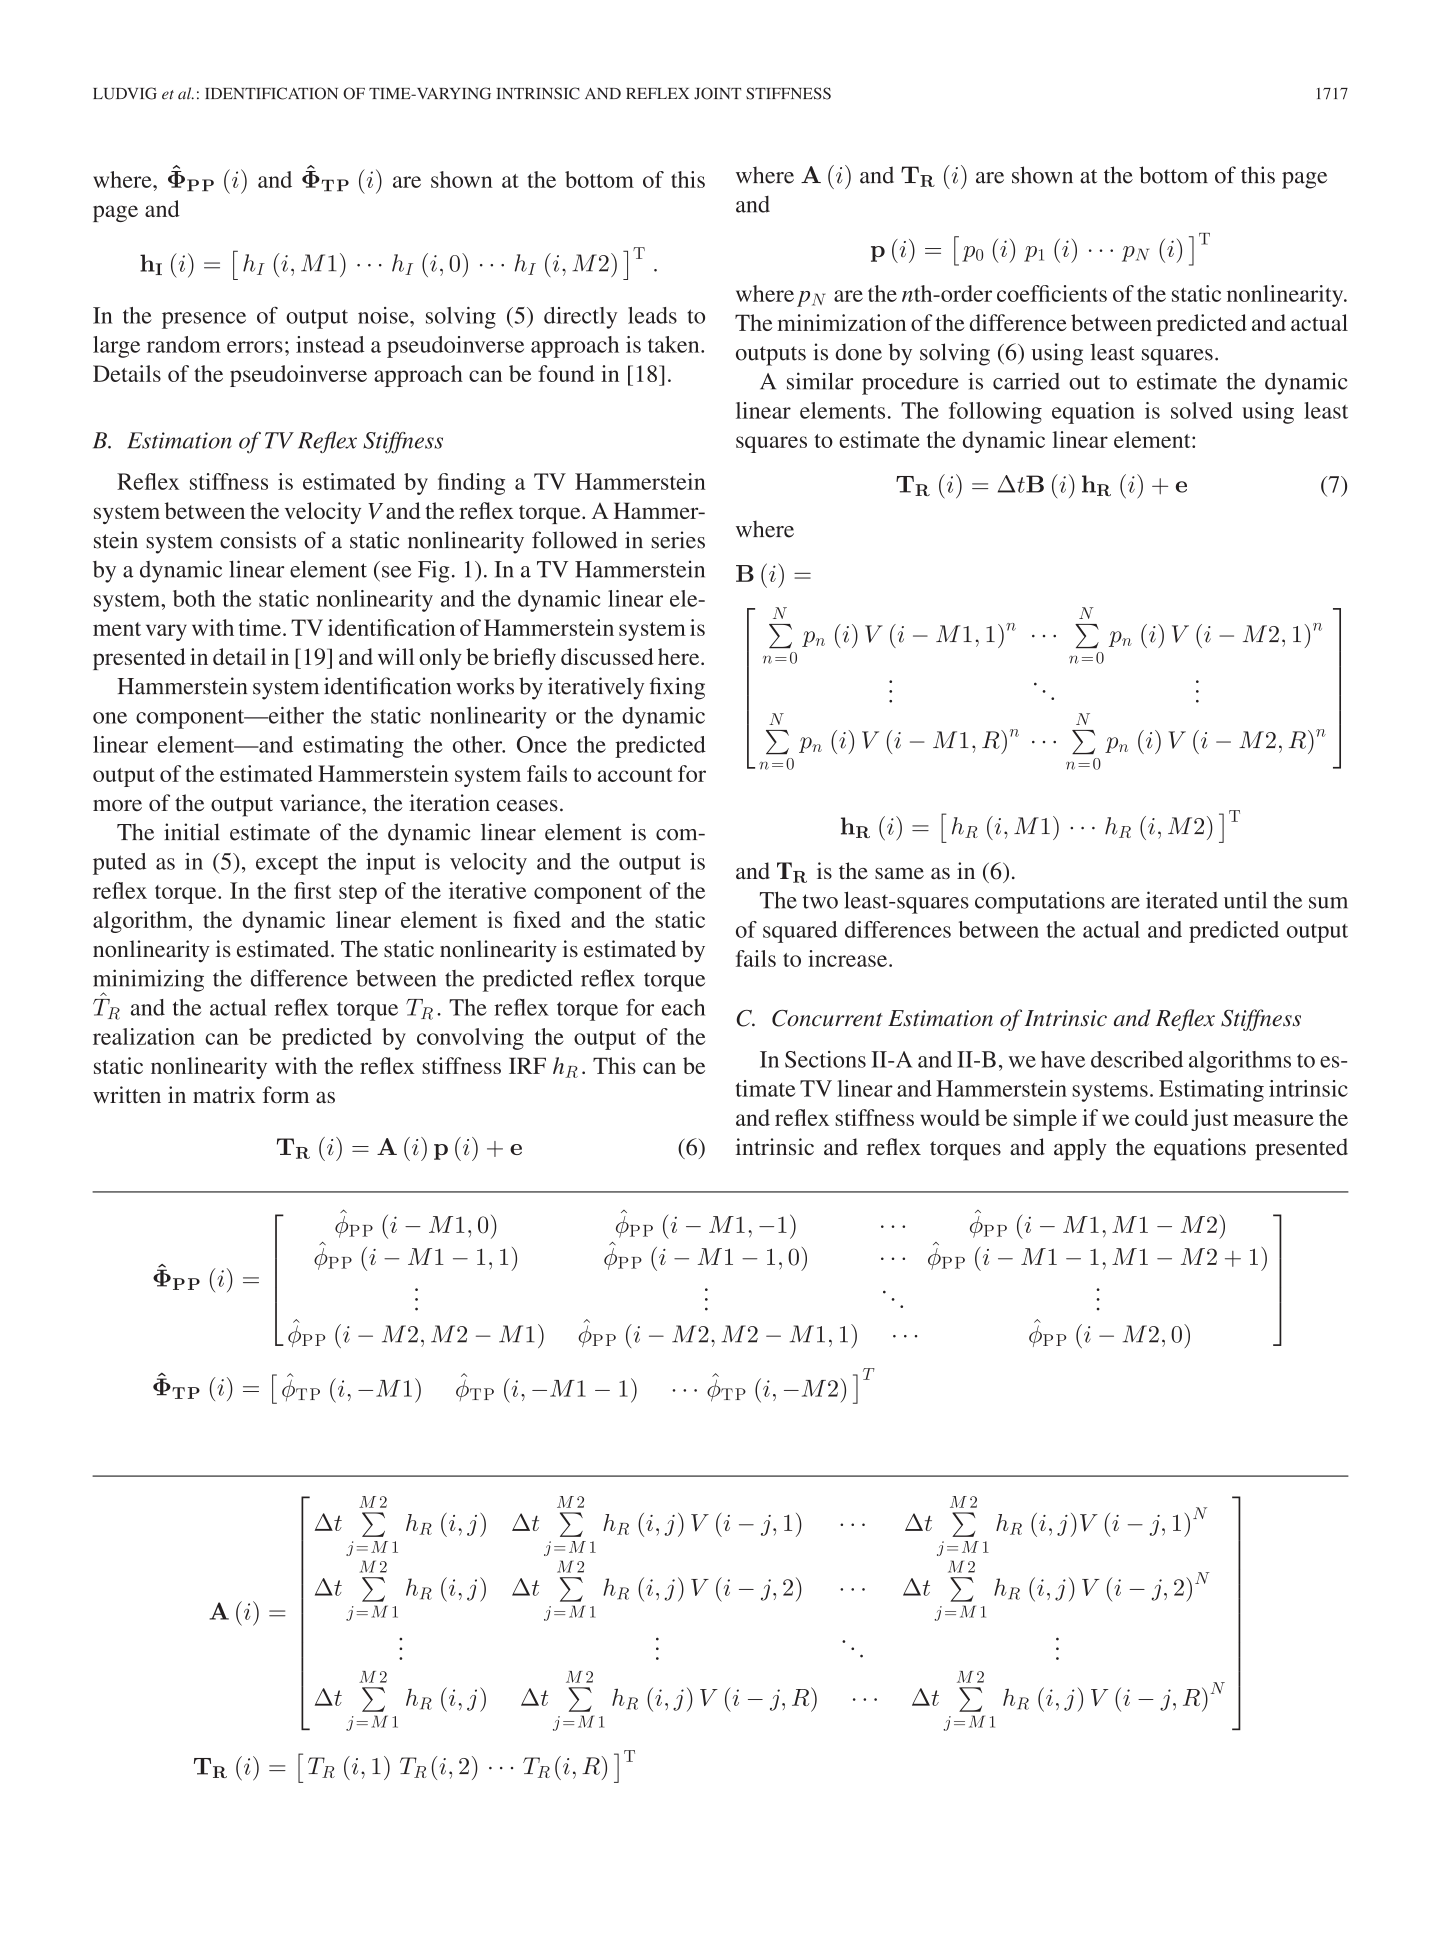 This document has width=1451, height=1935. What do you see at coordinates (1052, 293) in the document?
I see `coefficients` at bounding box center [1052, 293].
